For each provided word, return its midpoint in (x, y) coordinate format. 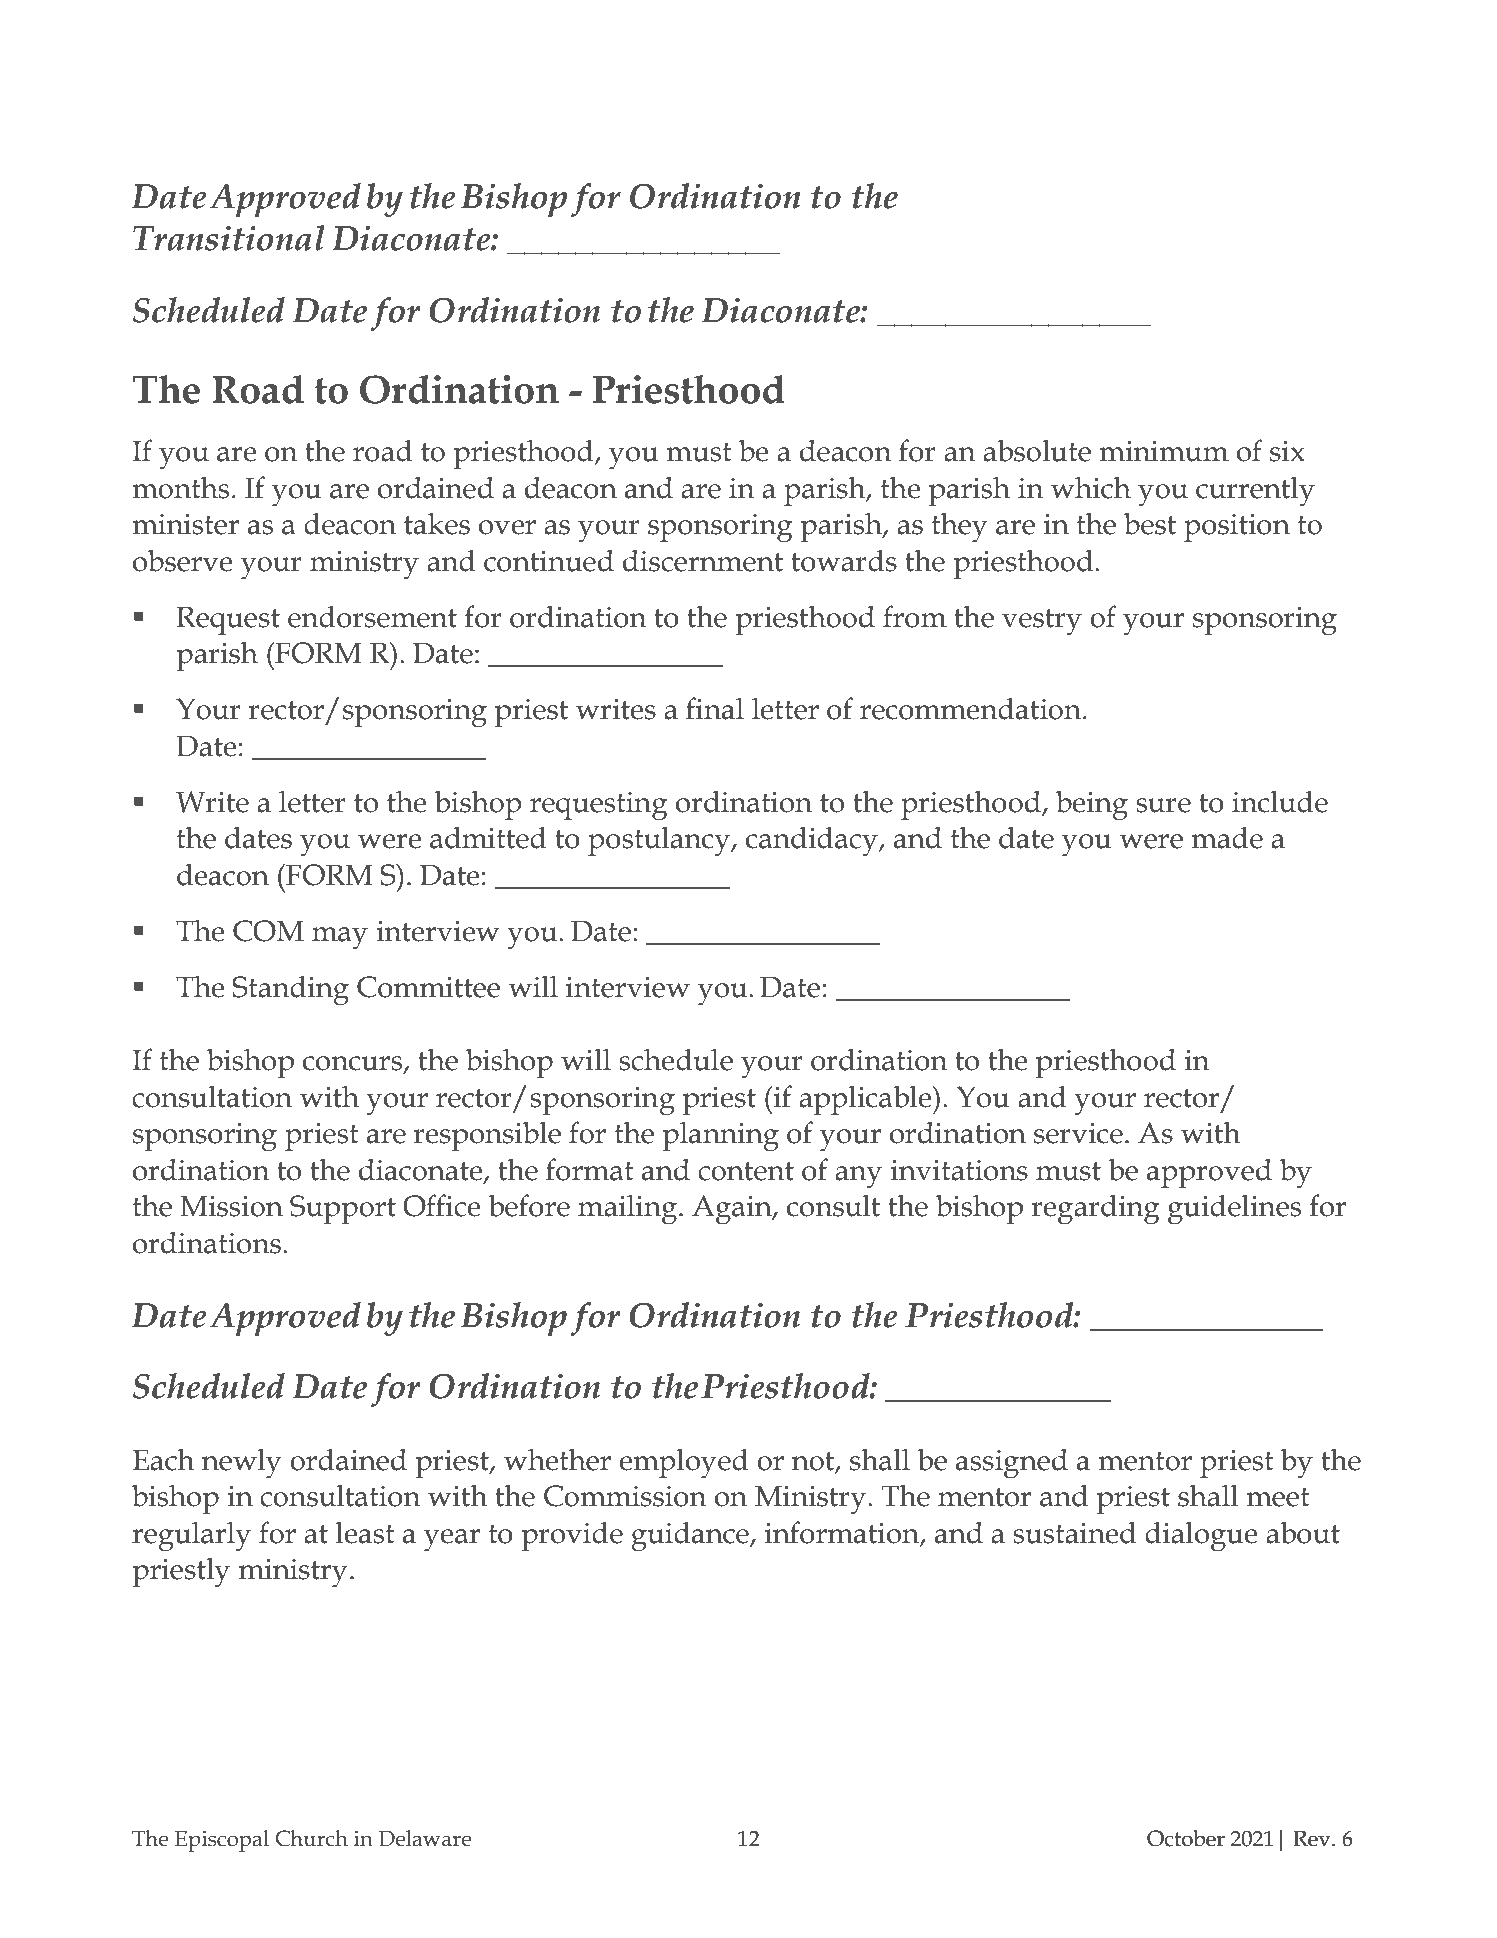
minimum (1164, 451)
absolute (1037, 450)
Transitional (229, 238)
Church (312, 1838)
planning (720, 1136)
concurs (354, 1064)
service (1078, 1133)
